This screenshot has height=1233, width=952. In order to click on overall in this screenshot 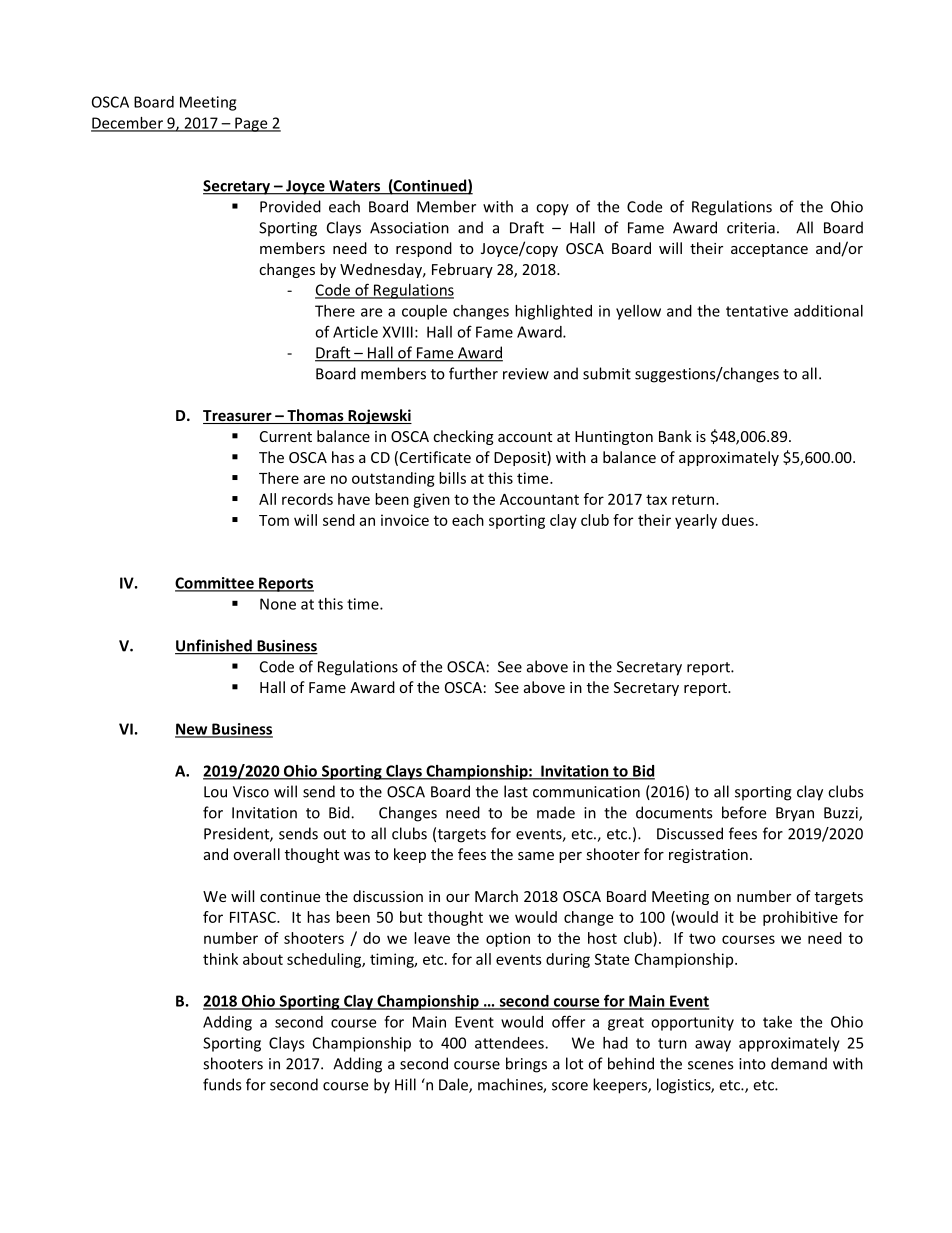, I will do `click(256, 854)`.
